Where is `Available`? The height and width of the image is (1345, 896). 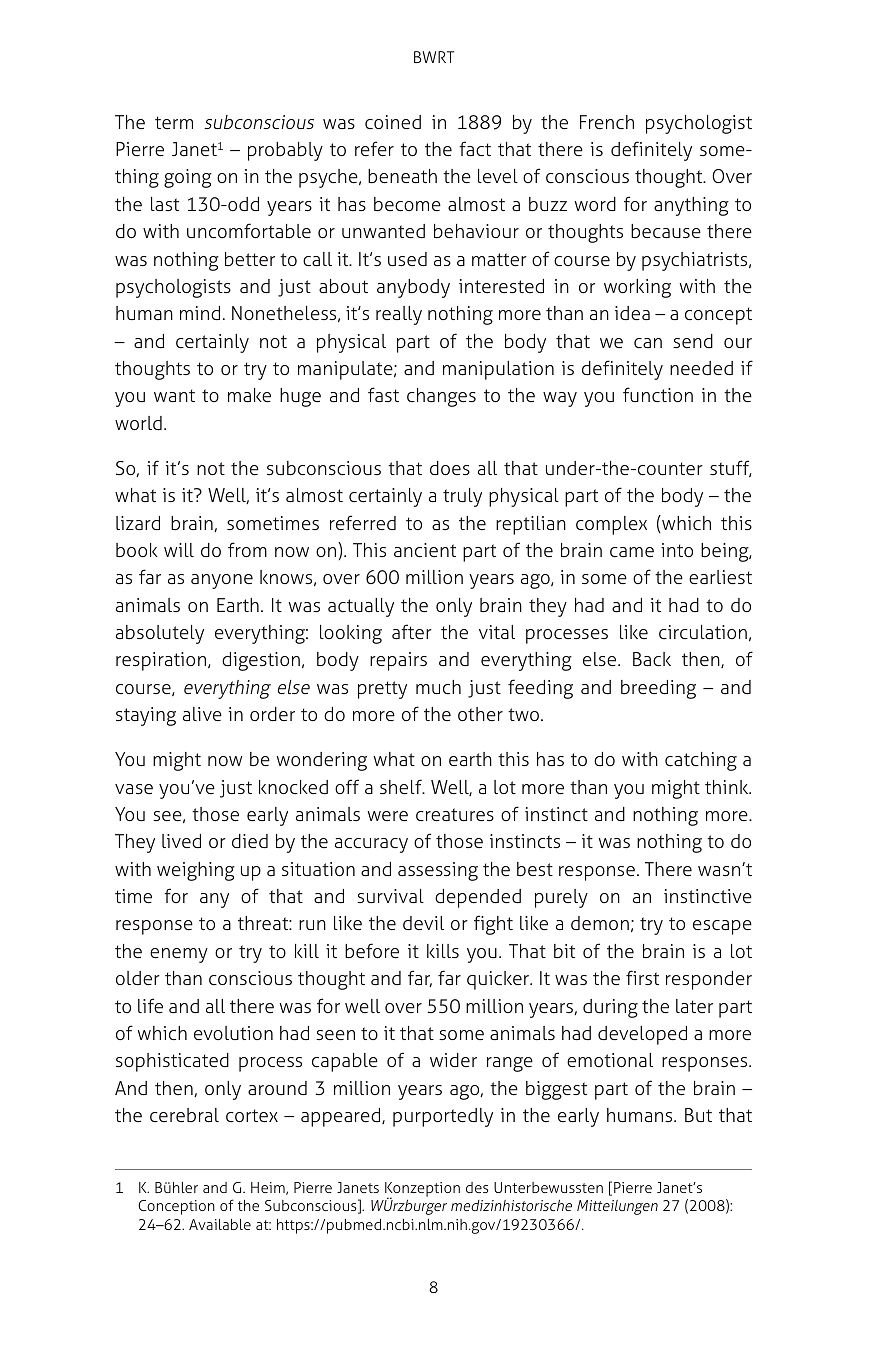 Available is located at coordinates (220, 1224).
